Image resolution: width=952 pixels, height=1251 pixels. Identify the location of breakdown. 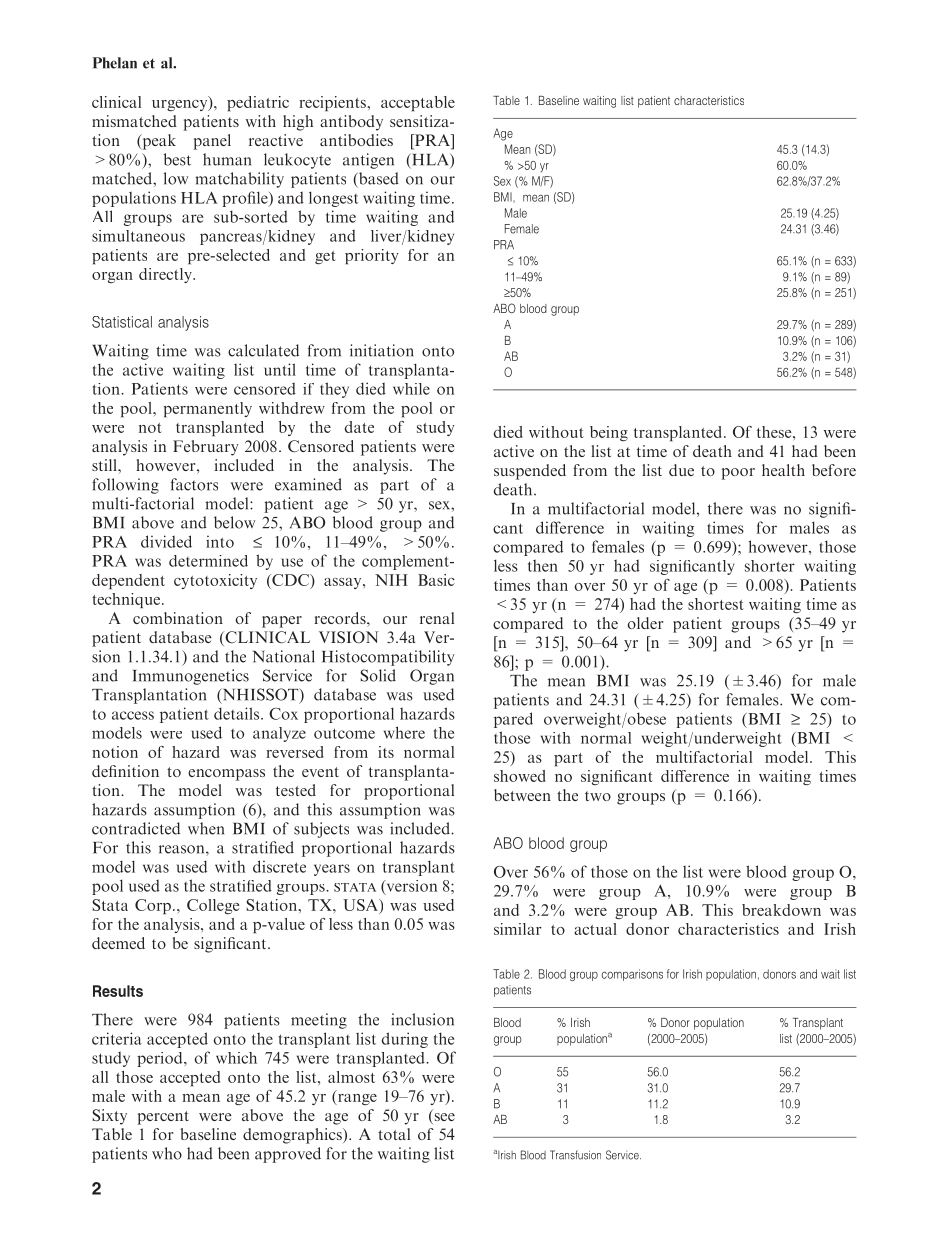
(781, 910).
